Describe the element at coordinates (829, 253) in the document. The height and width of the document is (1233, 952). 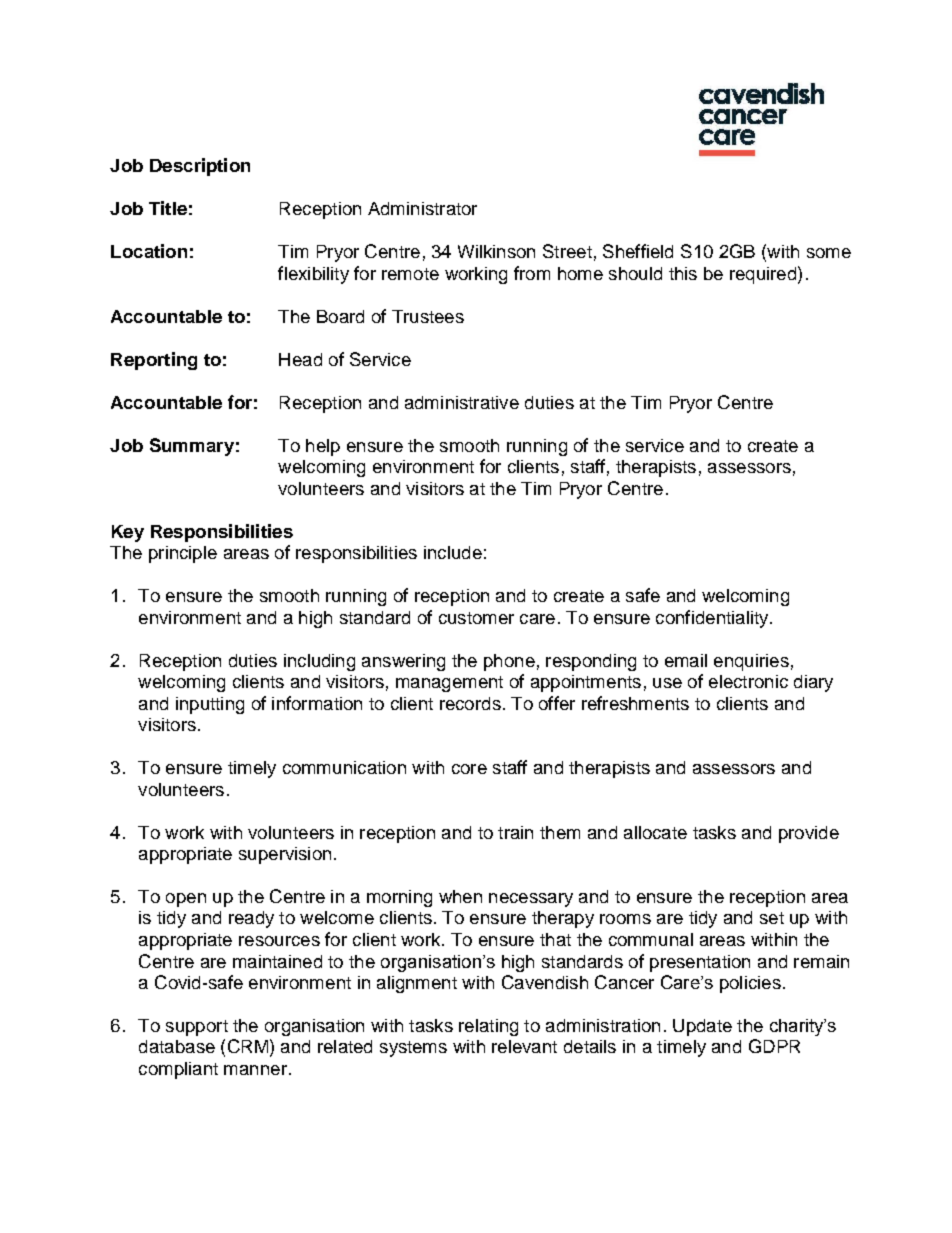
I see `some` at that location.
